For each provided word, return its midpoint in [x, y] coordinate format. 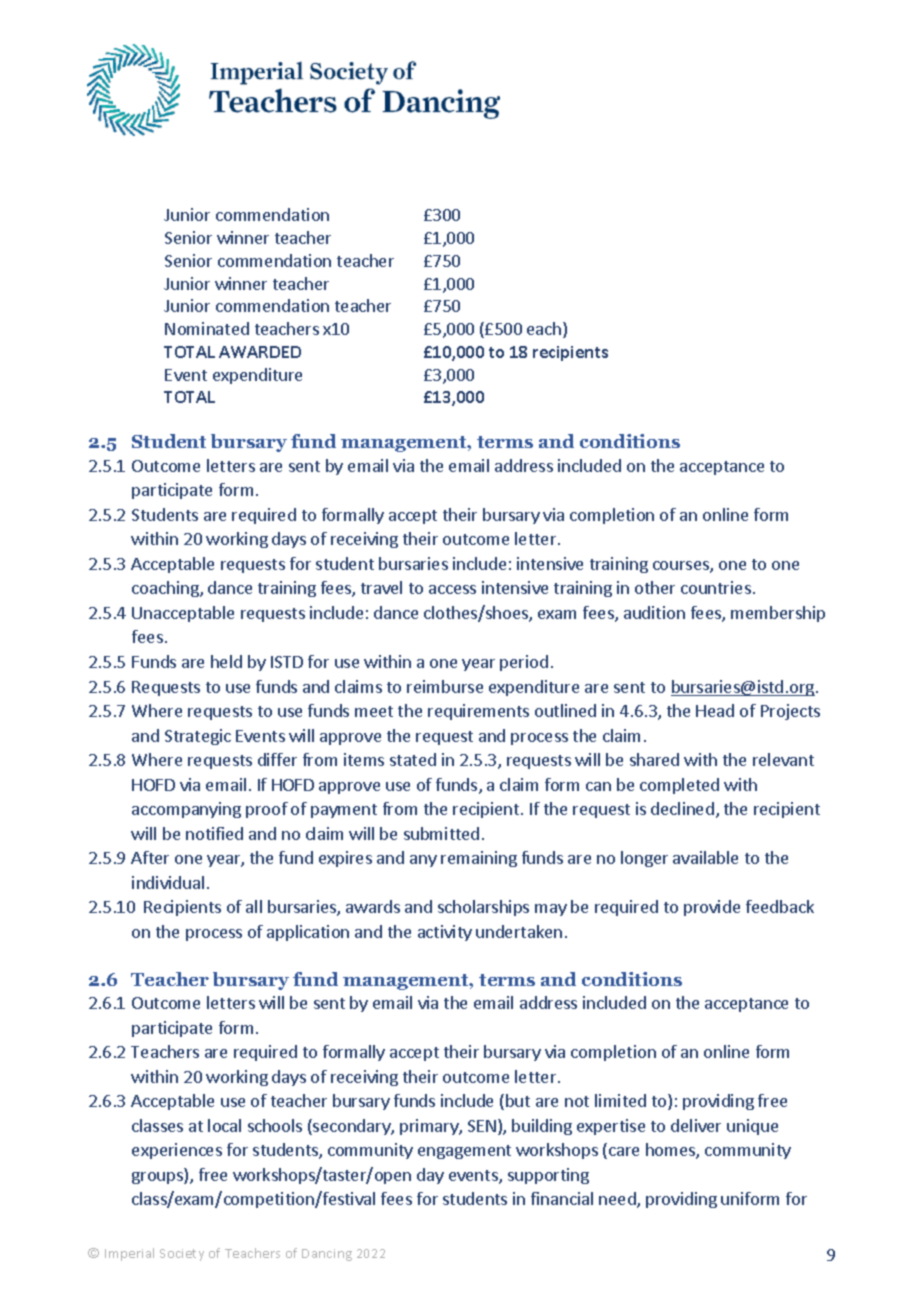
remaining [479, 859]
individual [168, 882]
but [518, 1100]
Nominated [207, 328]
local [224, 1125]
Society [182, 1255]
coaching [166, 589]
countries [716, 587]
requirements [478, 712]
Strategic [198, 737]
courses [682, 567]
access [452, 589]
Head [715, 710]
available [705, 857]
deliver [696, 1125]
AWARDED [260, 352]
